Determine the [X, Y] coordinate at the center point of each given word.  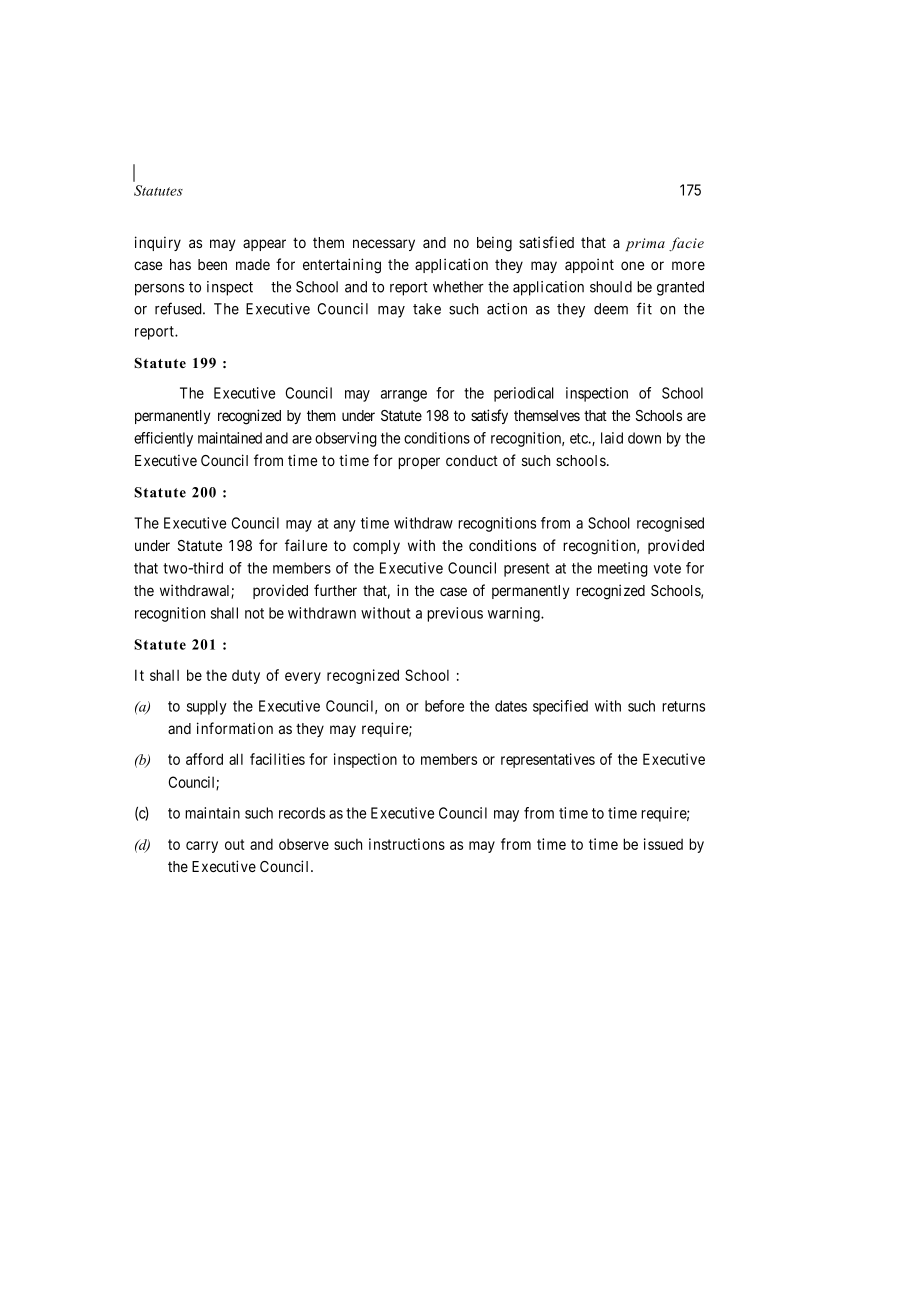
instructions [407, 844]
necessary [384, 245]
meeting [623, 569]
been [212, 264]
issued [663, 844]
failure [306, 545]
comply [376, 547]
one [632, 265]
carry [202, 847]
